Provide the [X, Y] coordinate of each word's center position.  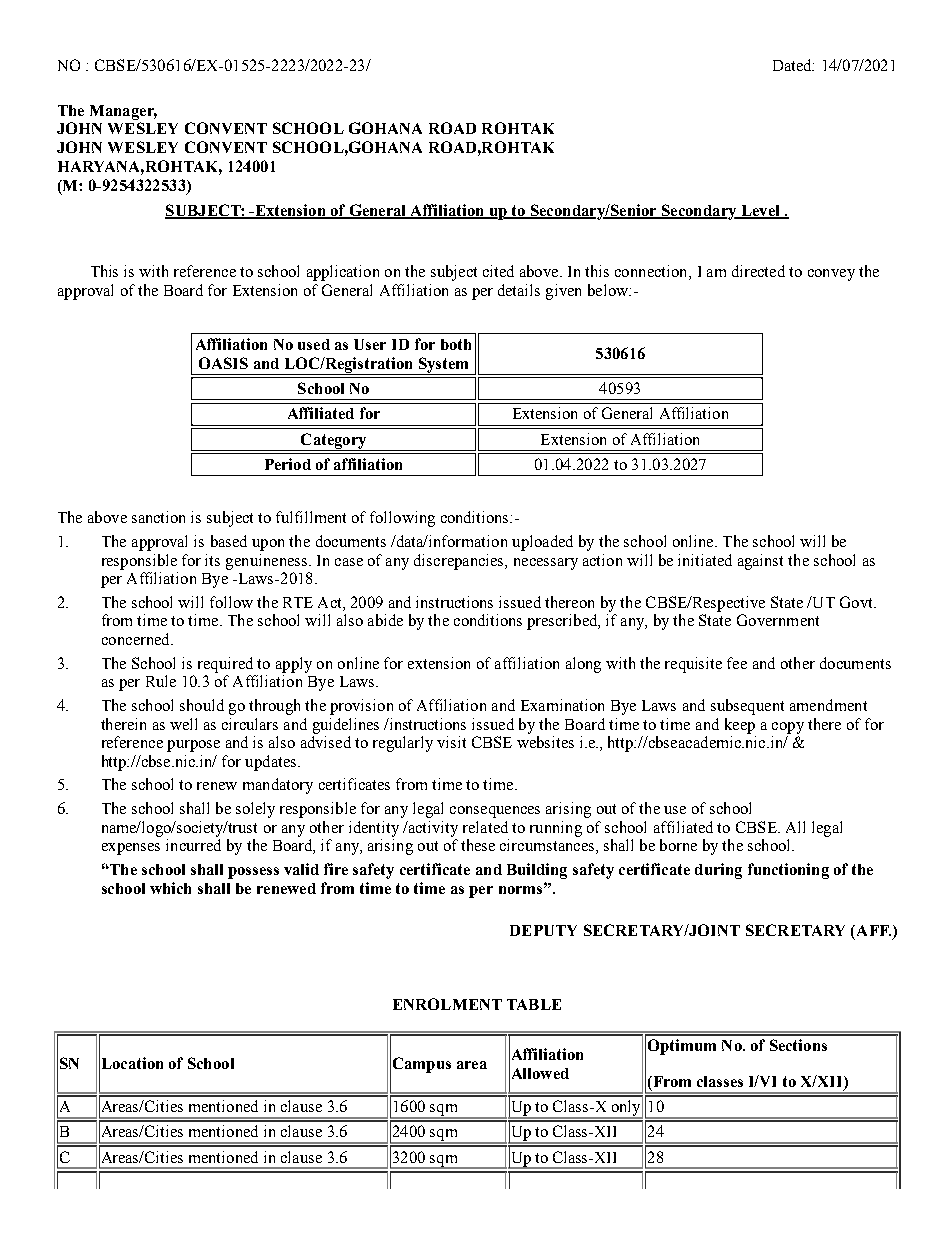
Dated [793, 65]
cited [498, 271]
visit [451, 742]
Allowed [539, 1073]
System [443, 366]
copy [788, 728]
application [343, 273]
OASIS [223, 363]
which [170, 888]
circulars [250, 724]
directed [758, 271]
